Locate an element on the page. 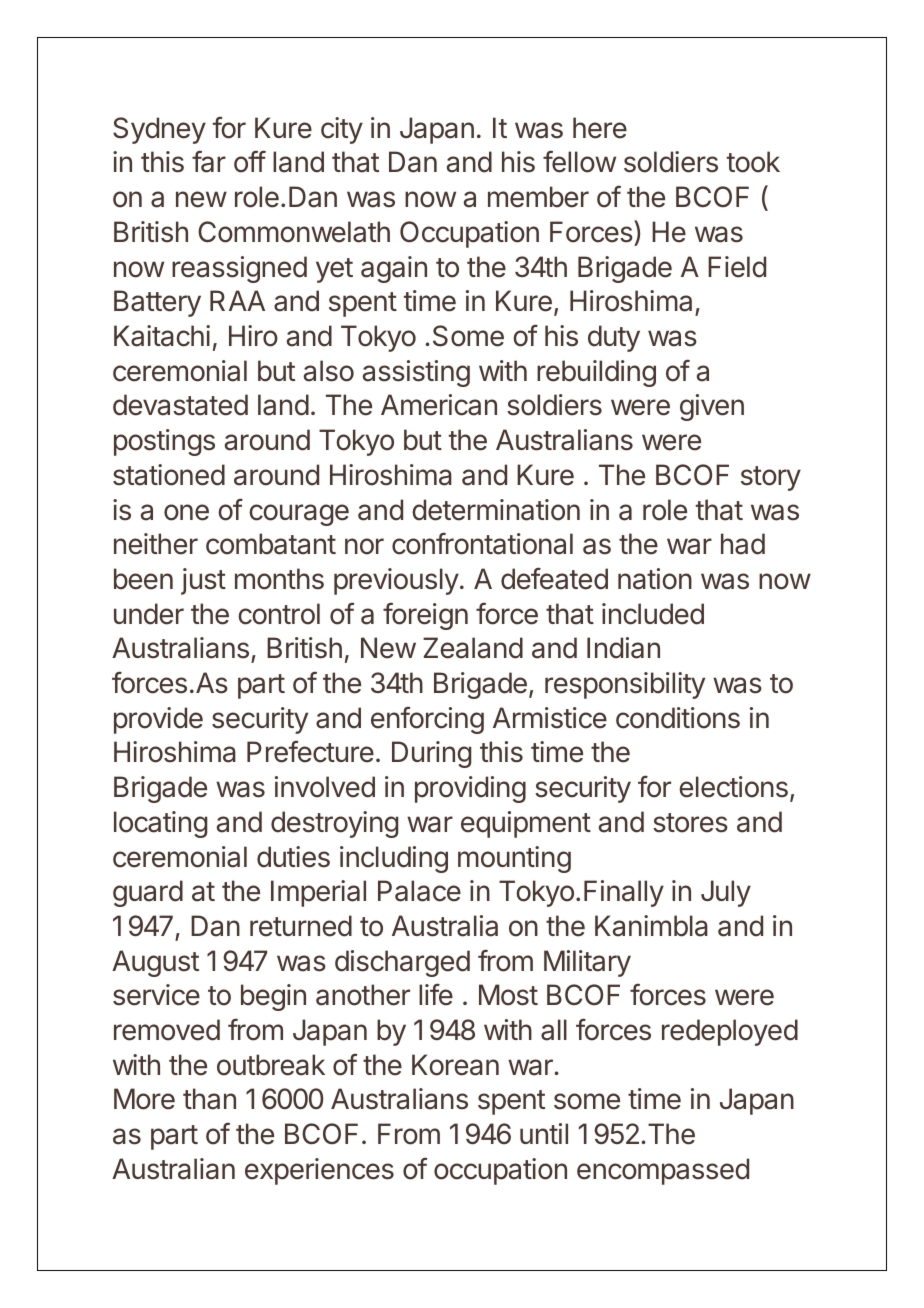  included is located at coordinates (653, 614).
